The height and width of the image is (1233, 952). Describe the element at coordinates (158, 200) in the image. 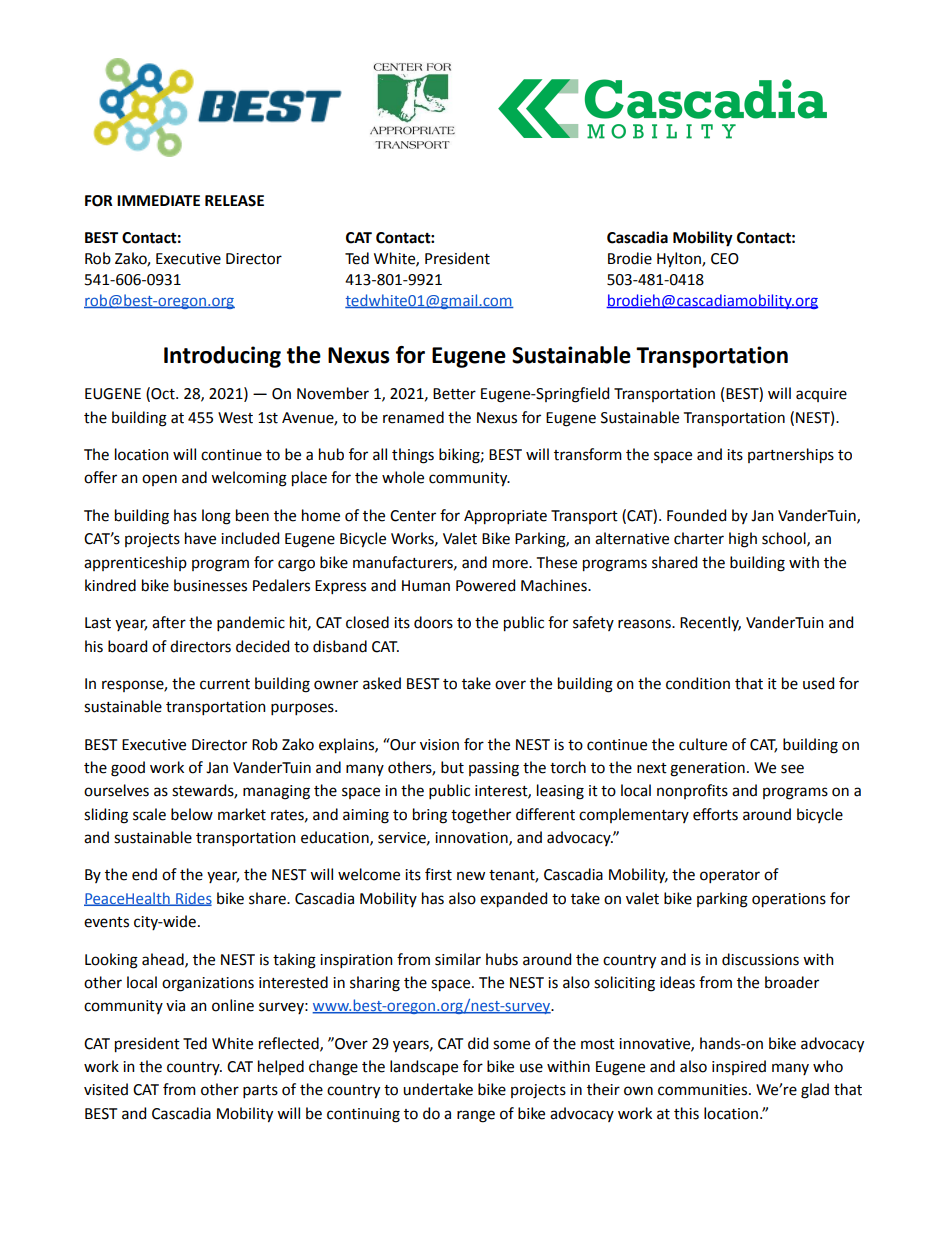

I see `IMMEDIATE` at that location.
